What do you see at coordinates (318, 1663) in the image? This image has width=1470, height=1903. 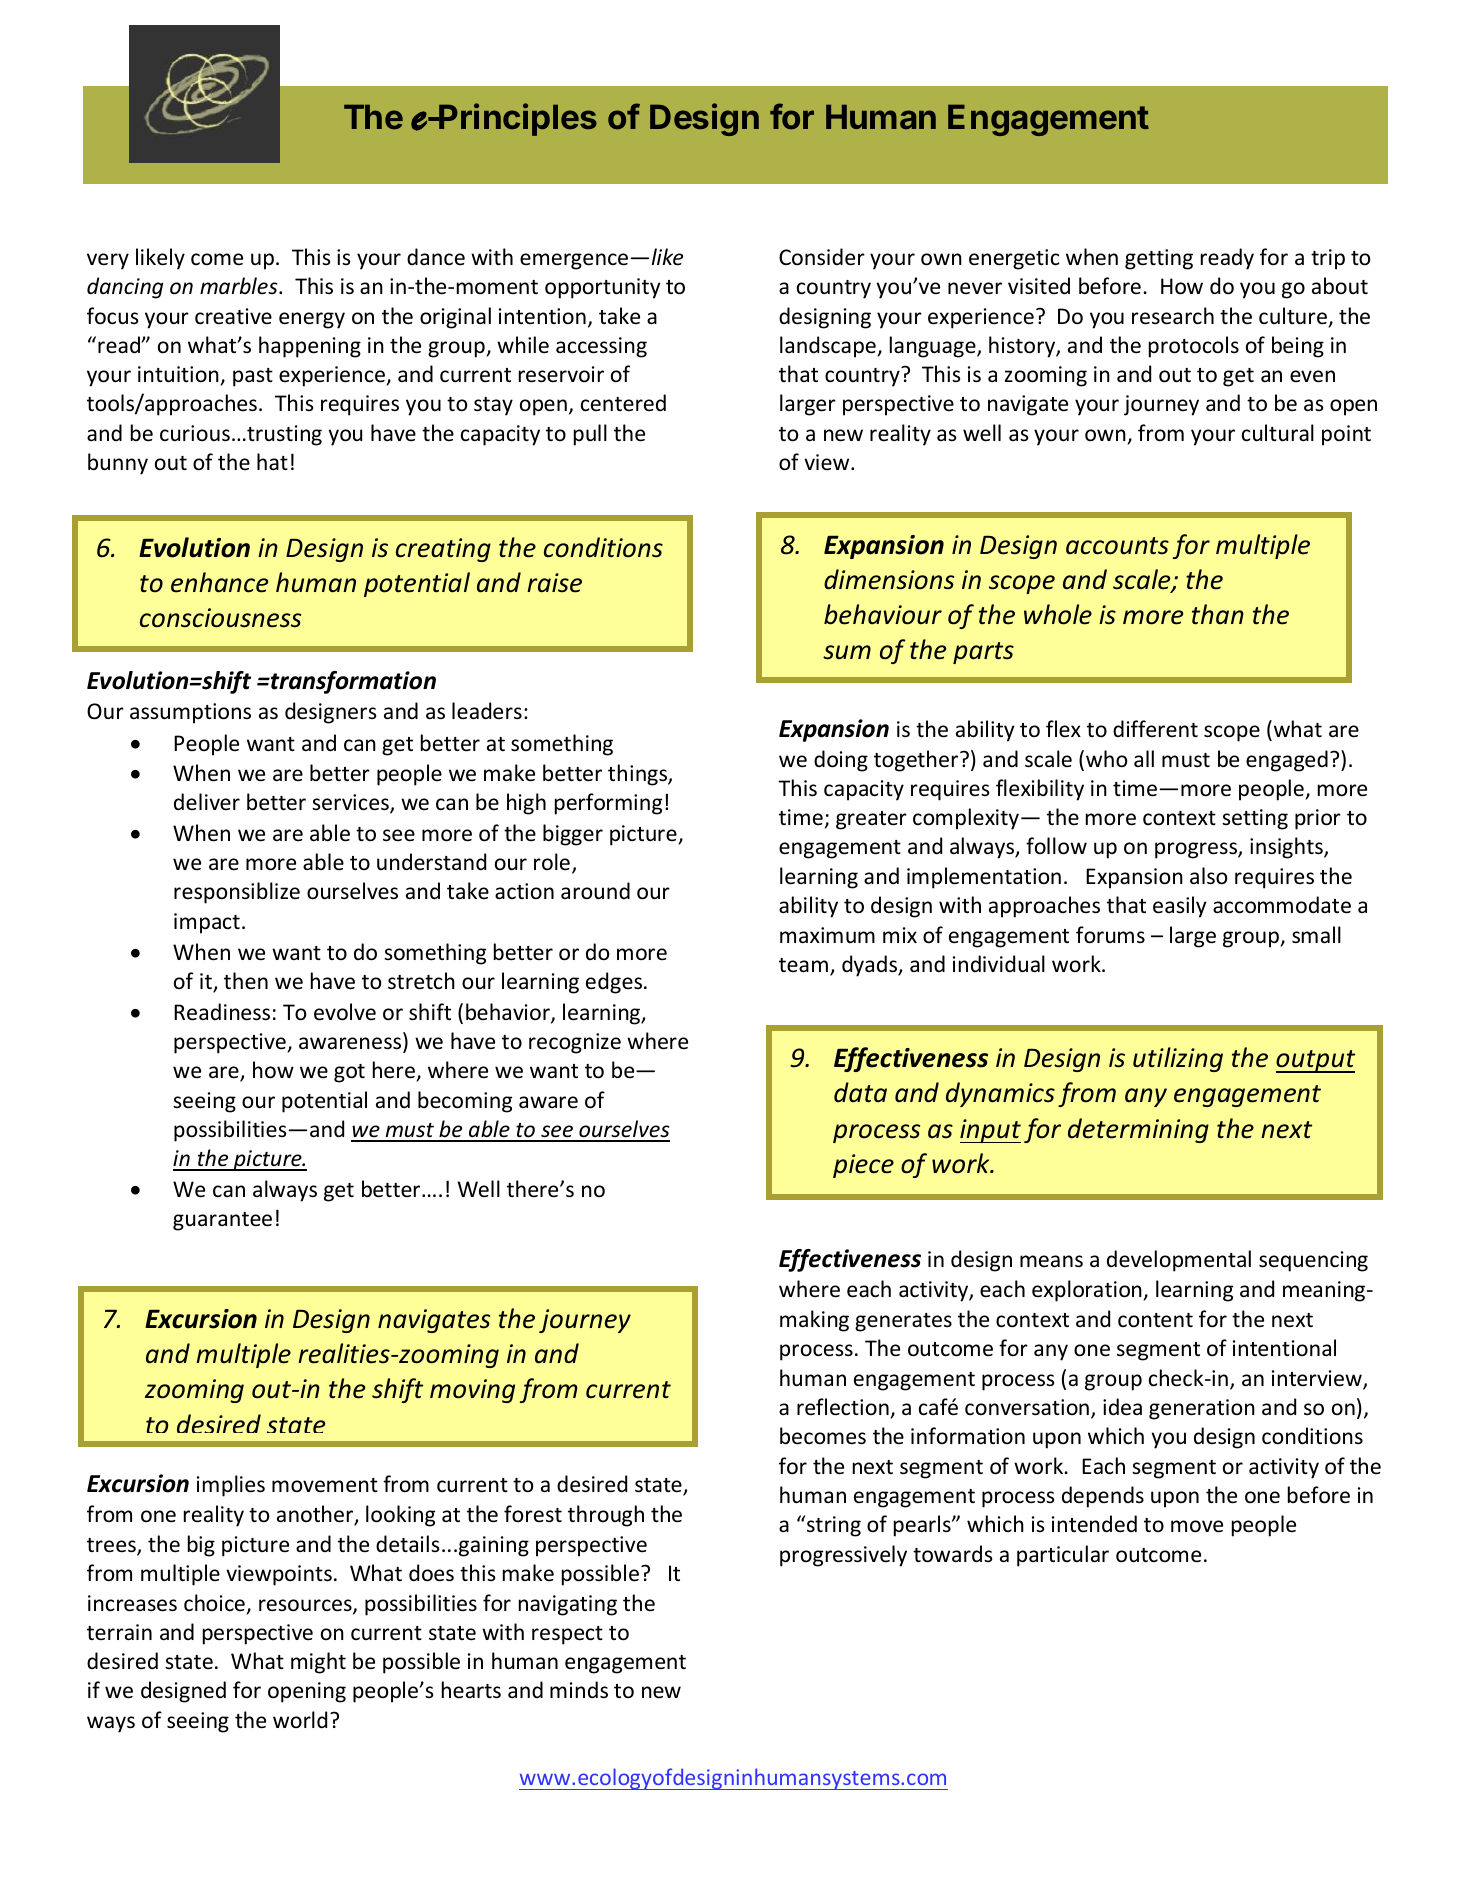 I see `might` at bounding box center [318, 1663].
